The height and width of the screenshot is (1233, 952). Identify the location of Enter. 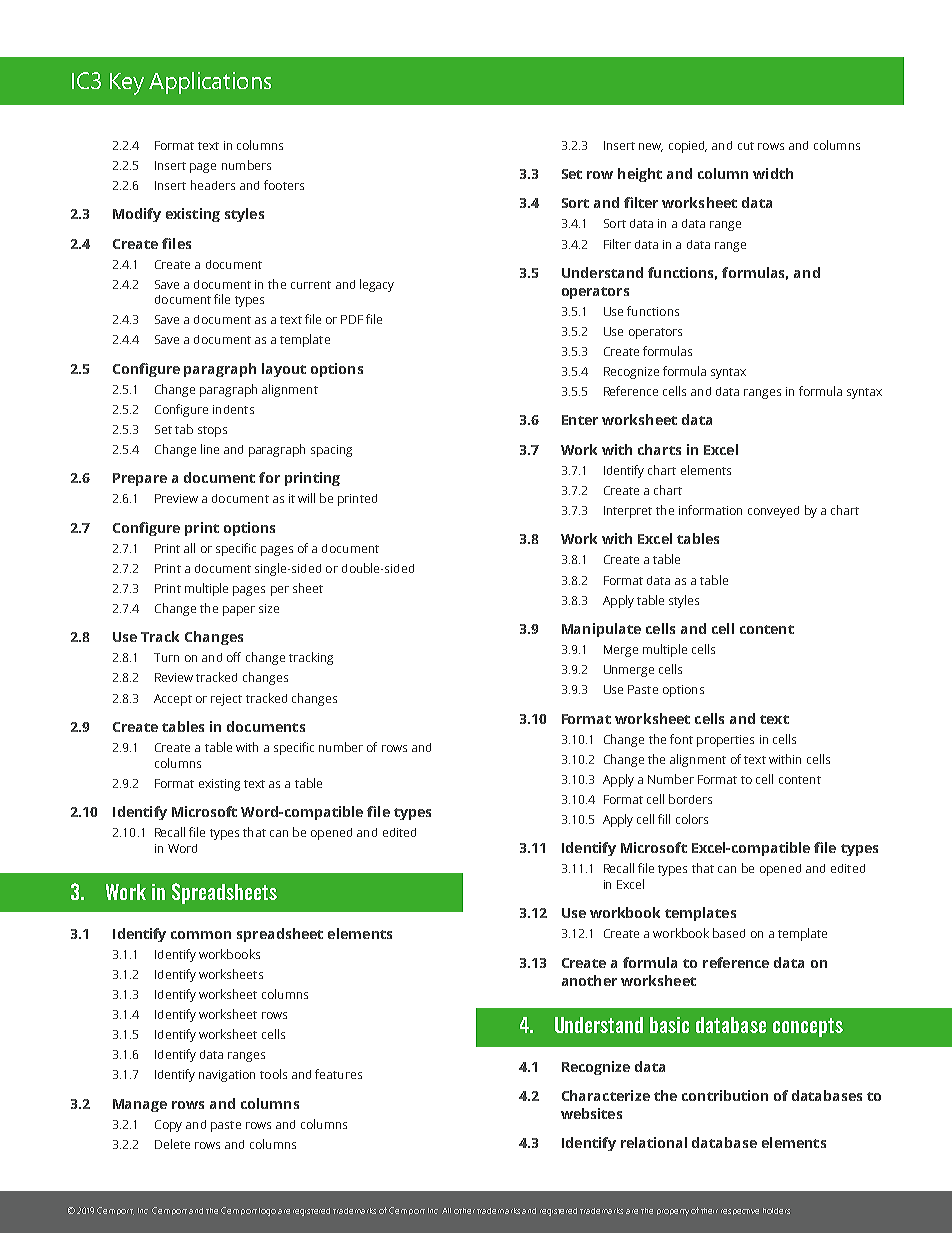
(580, 420).
